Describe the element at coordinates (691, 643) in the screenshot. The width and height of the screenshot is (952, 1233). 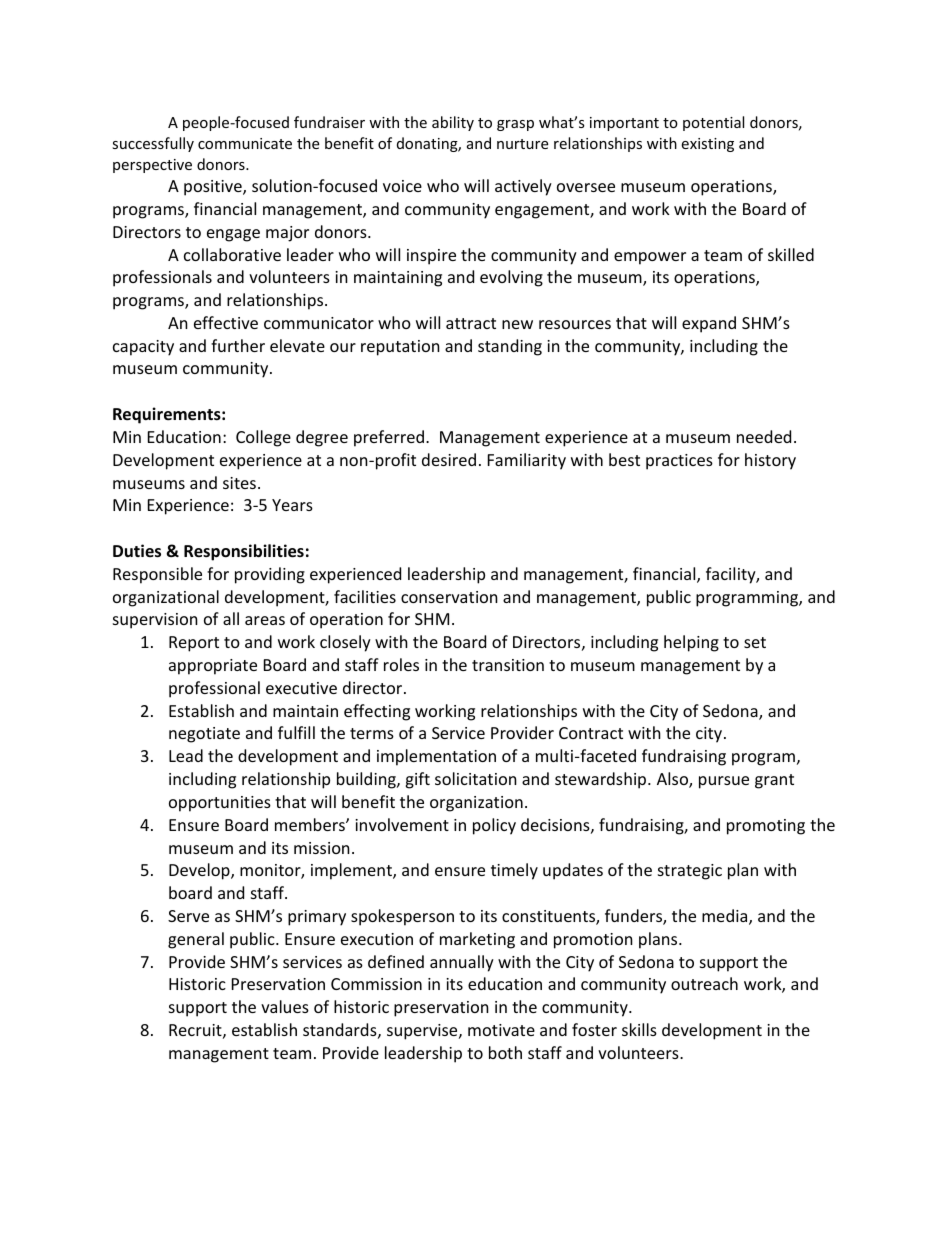
I see `helping` at that location.
